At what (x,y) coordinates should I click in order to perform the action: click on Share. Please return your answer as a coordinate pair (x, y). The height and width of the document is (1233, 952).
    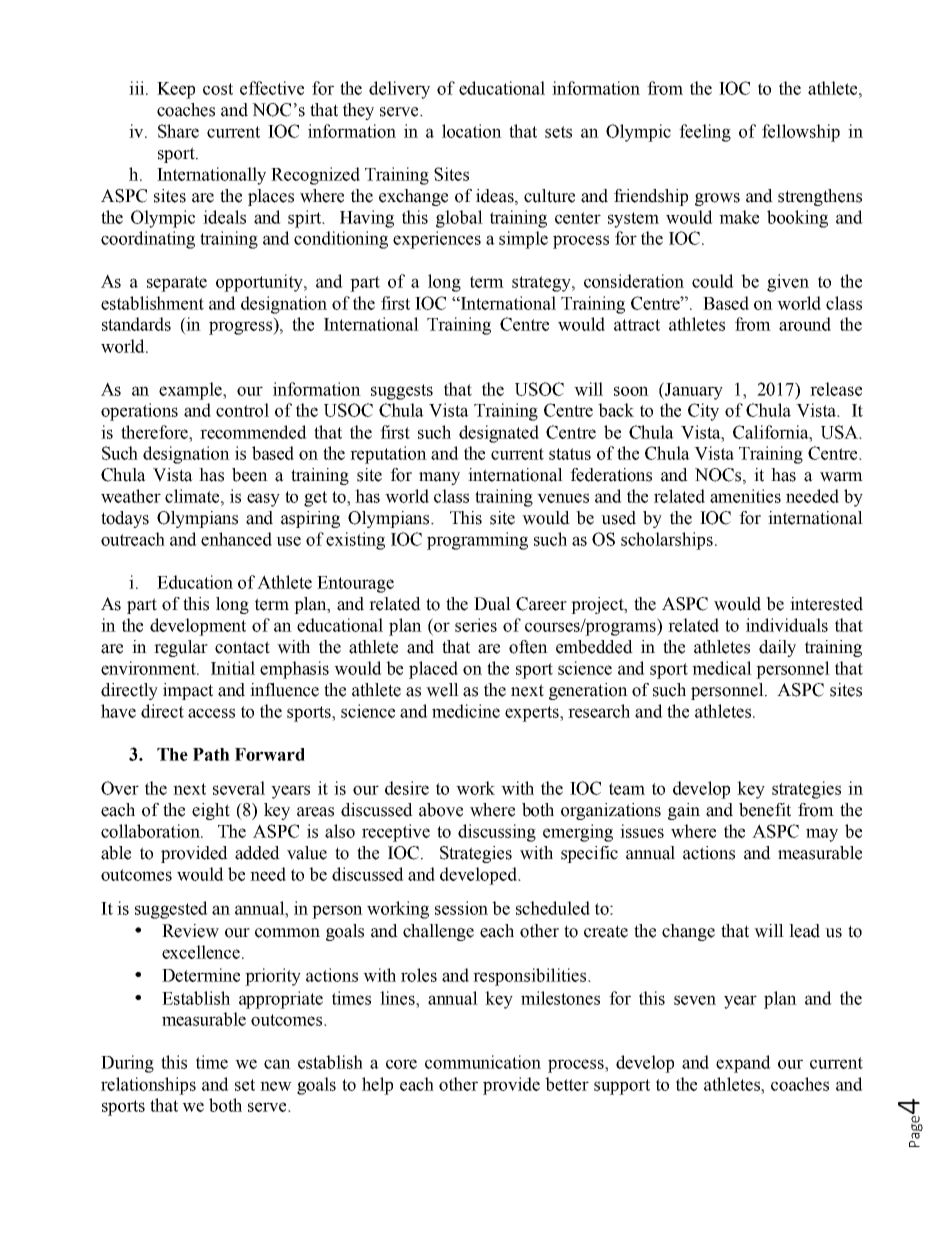
    Looking at the image, I should click on (178, 131).
